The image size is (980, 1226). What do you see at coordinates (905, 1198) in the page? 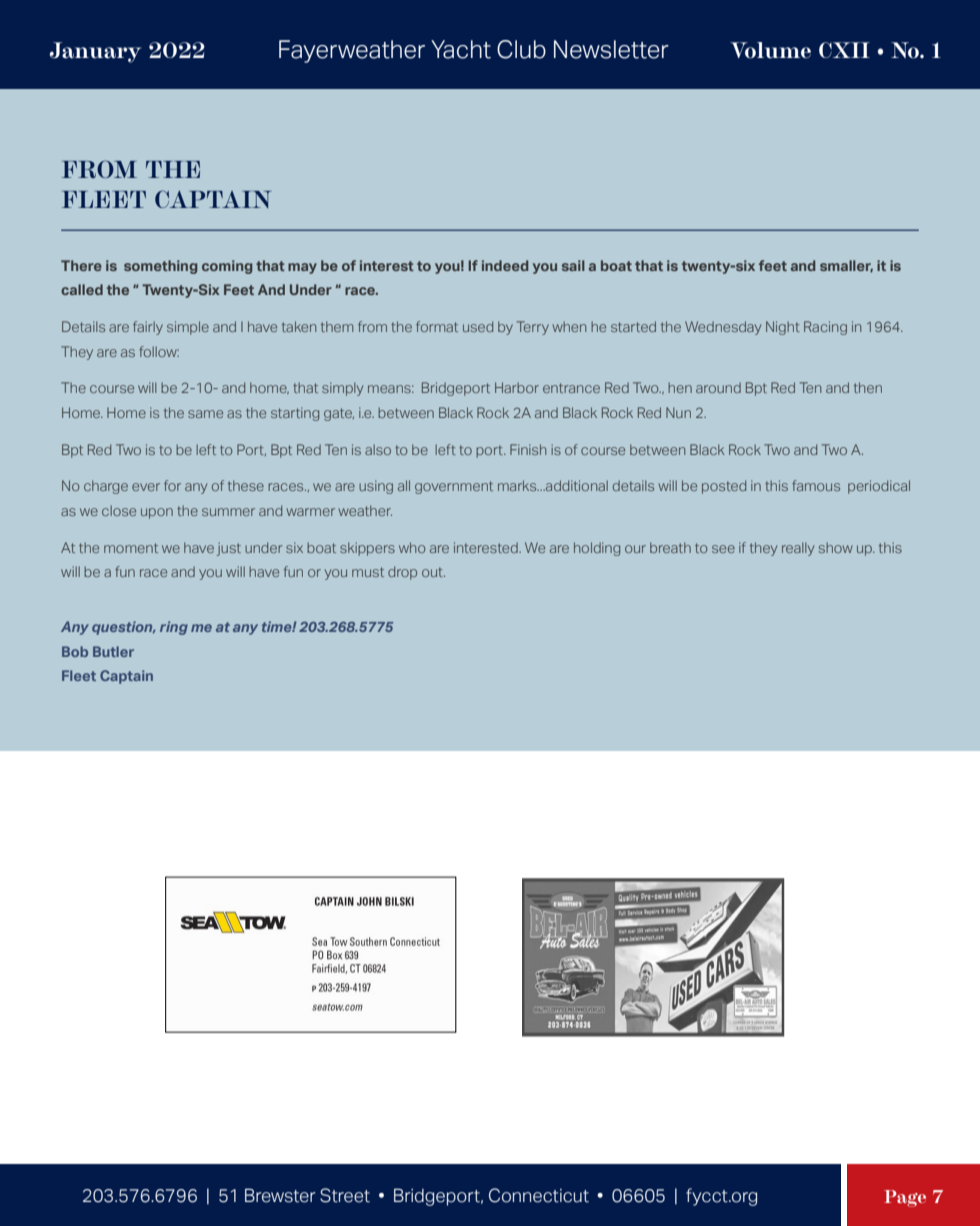
I see `Page` at bounding box center [905, 1198].
